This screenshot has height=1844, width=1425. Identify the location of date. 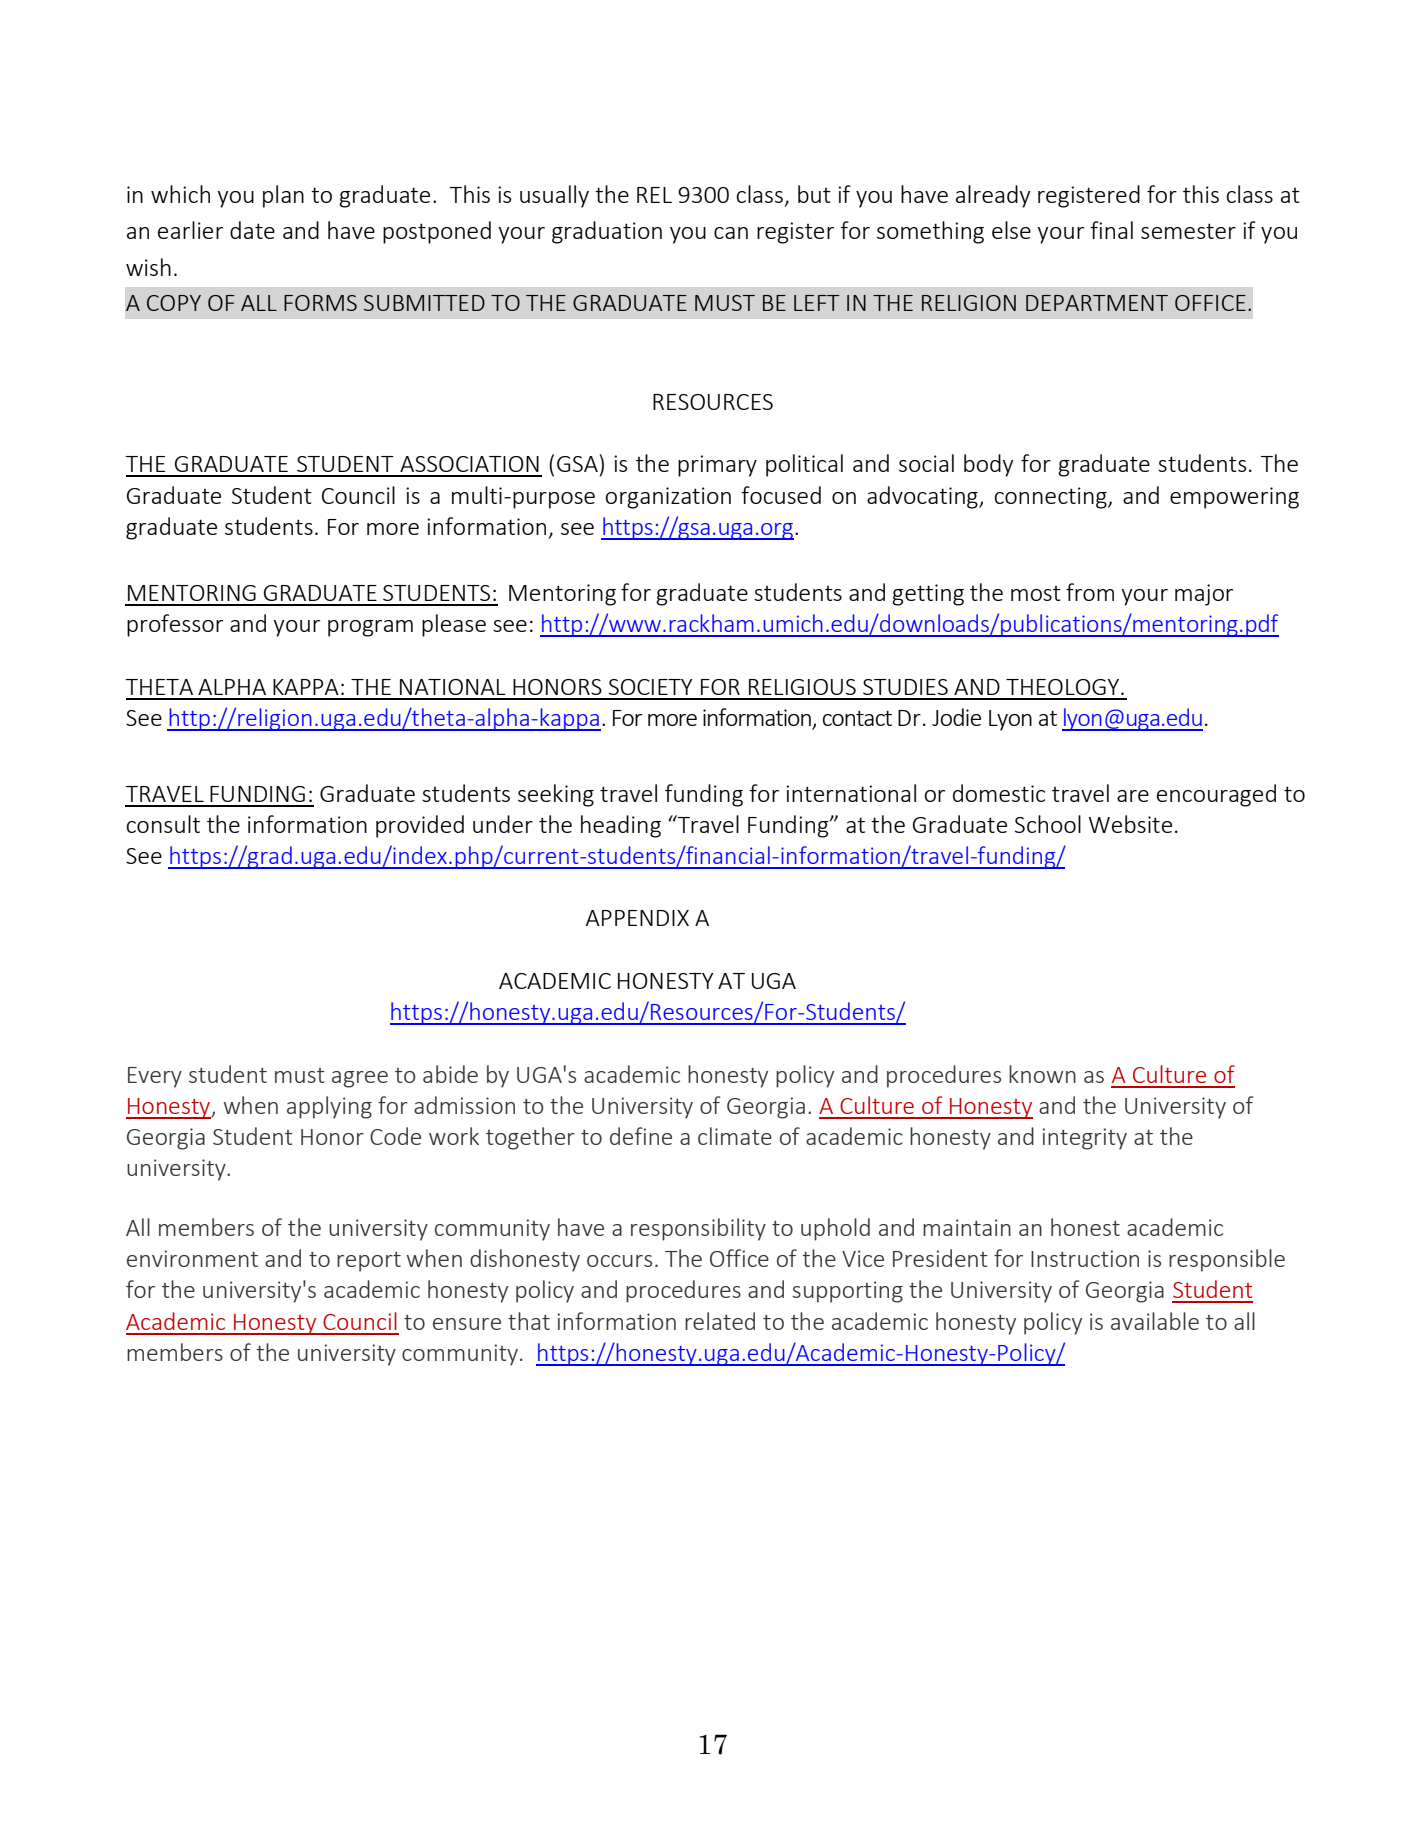
(252, 230).
